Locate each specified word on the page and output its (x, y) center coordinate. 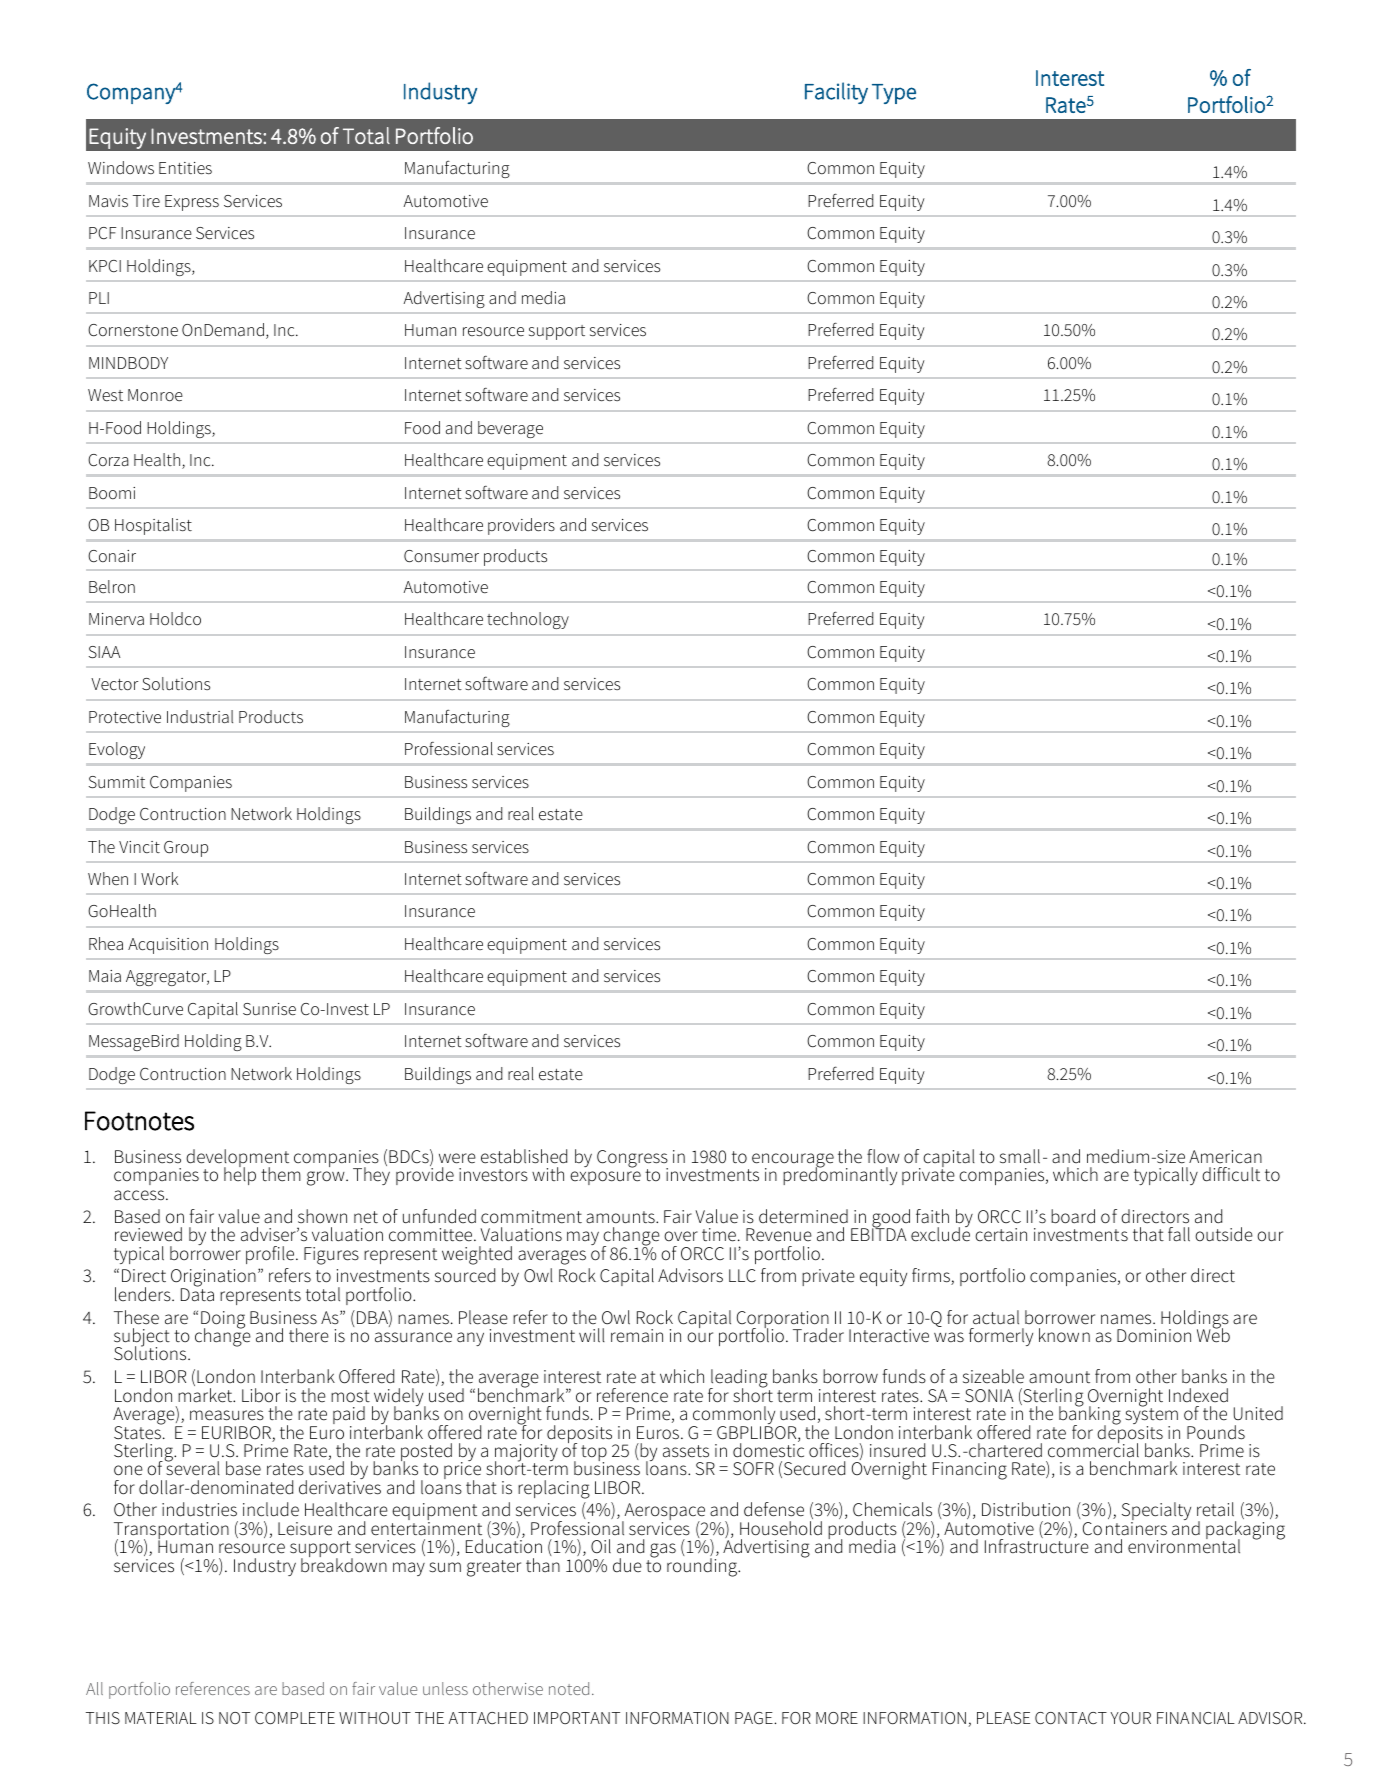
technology (528, 620)
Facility (836, 93)
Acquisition (168, 946)
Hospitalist (153, 526)
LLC (742, 1276)
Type (894, 94)
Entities (185, 168)
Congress (632, 1160)
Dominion (1154, 1336)
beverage (510, 429)
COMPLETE (295, 1718)
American (1225, 1157)
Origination (213, 1279)
